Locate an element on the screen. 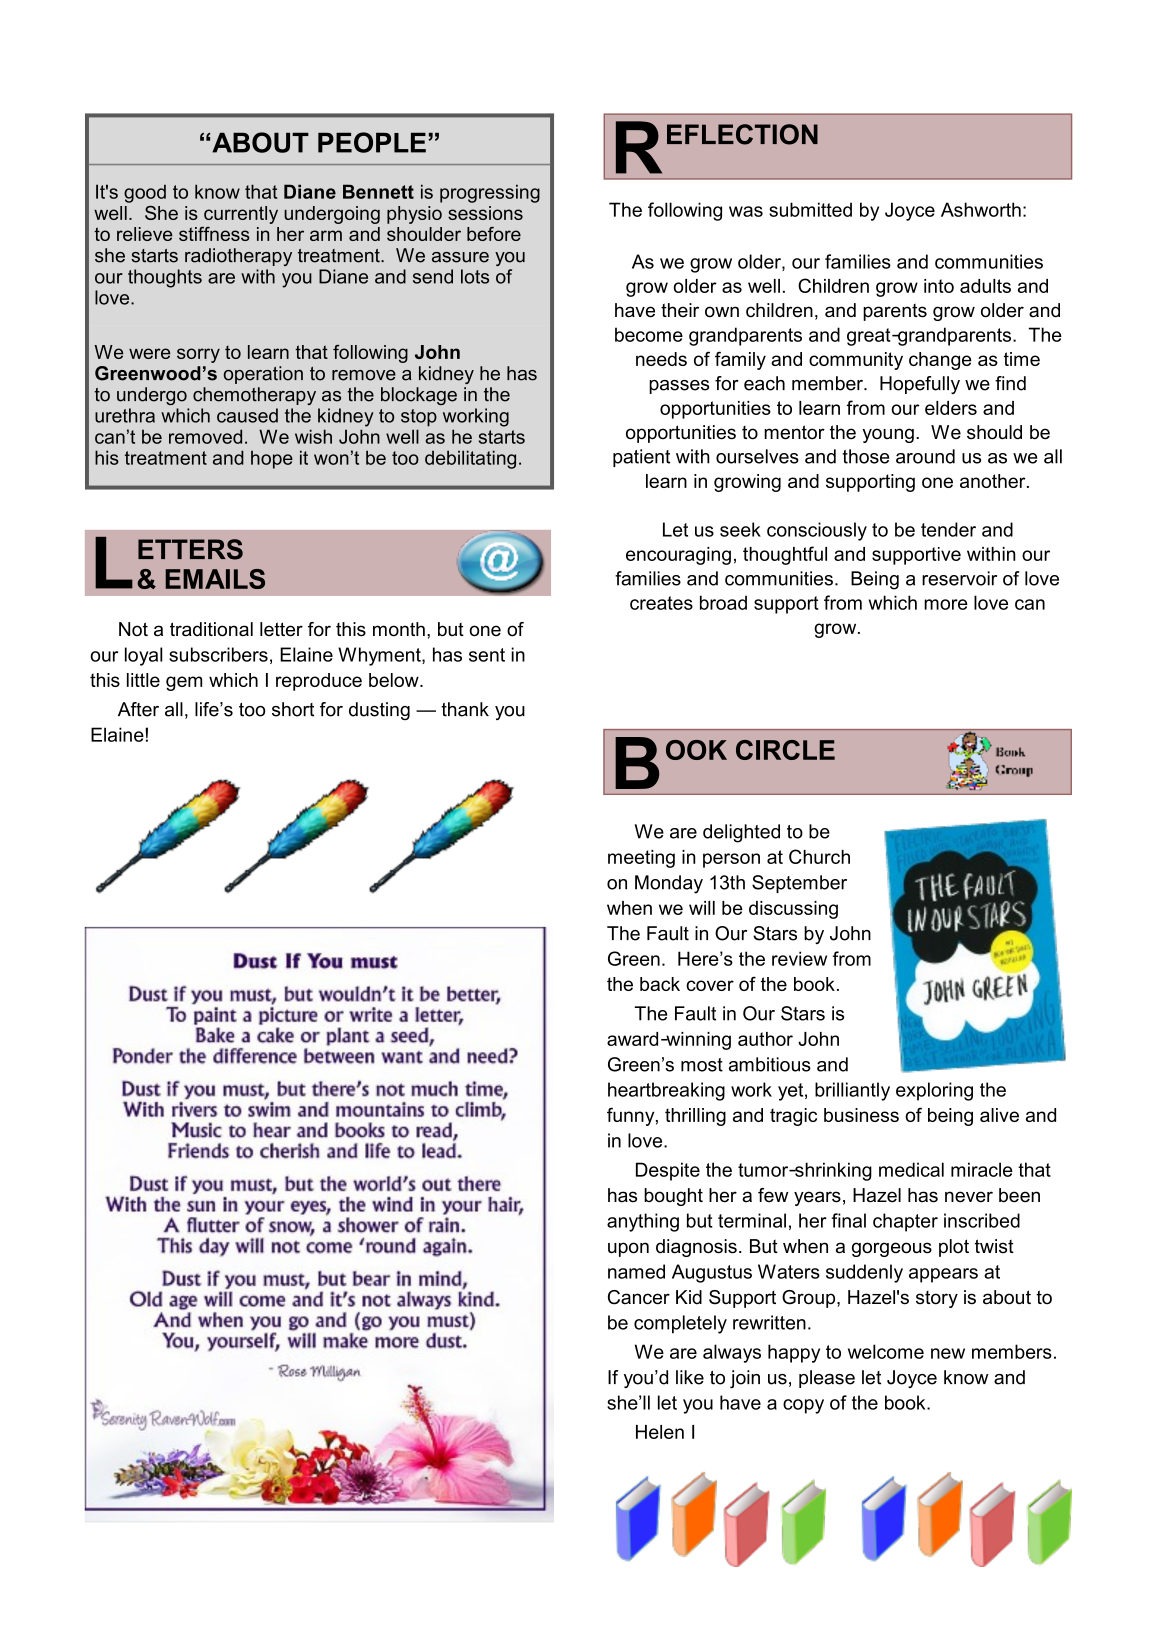  EMAILS is located at coordinates (215, 579).
